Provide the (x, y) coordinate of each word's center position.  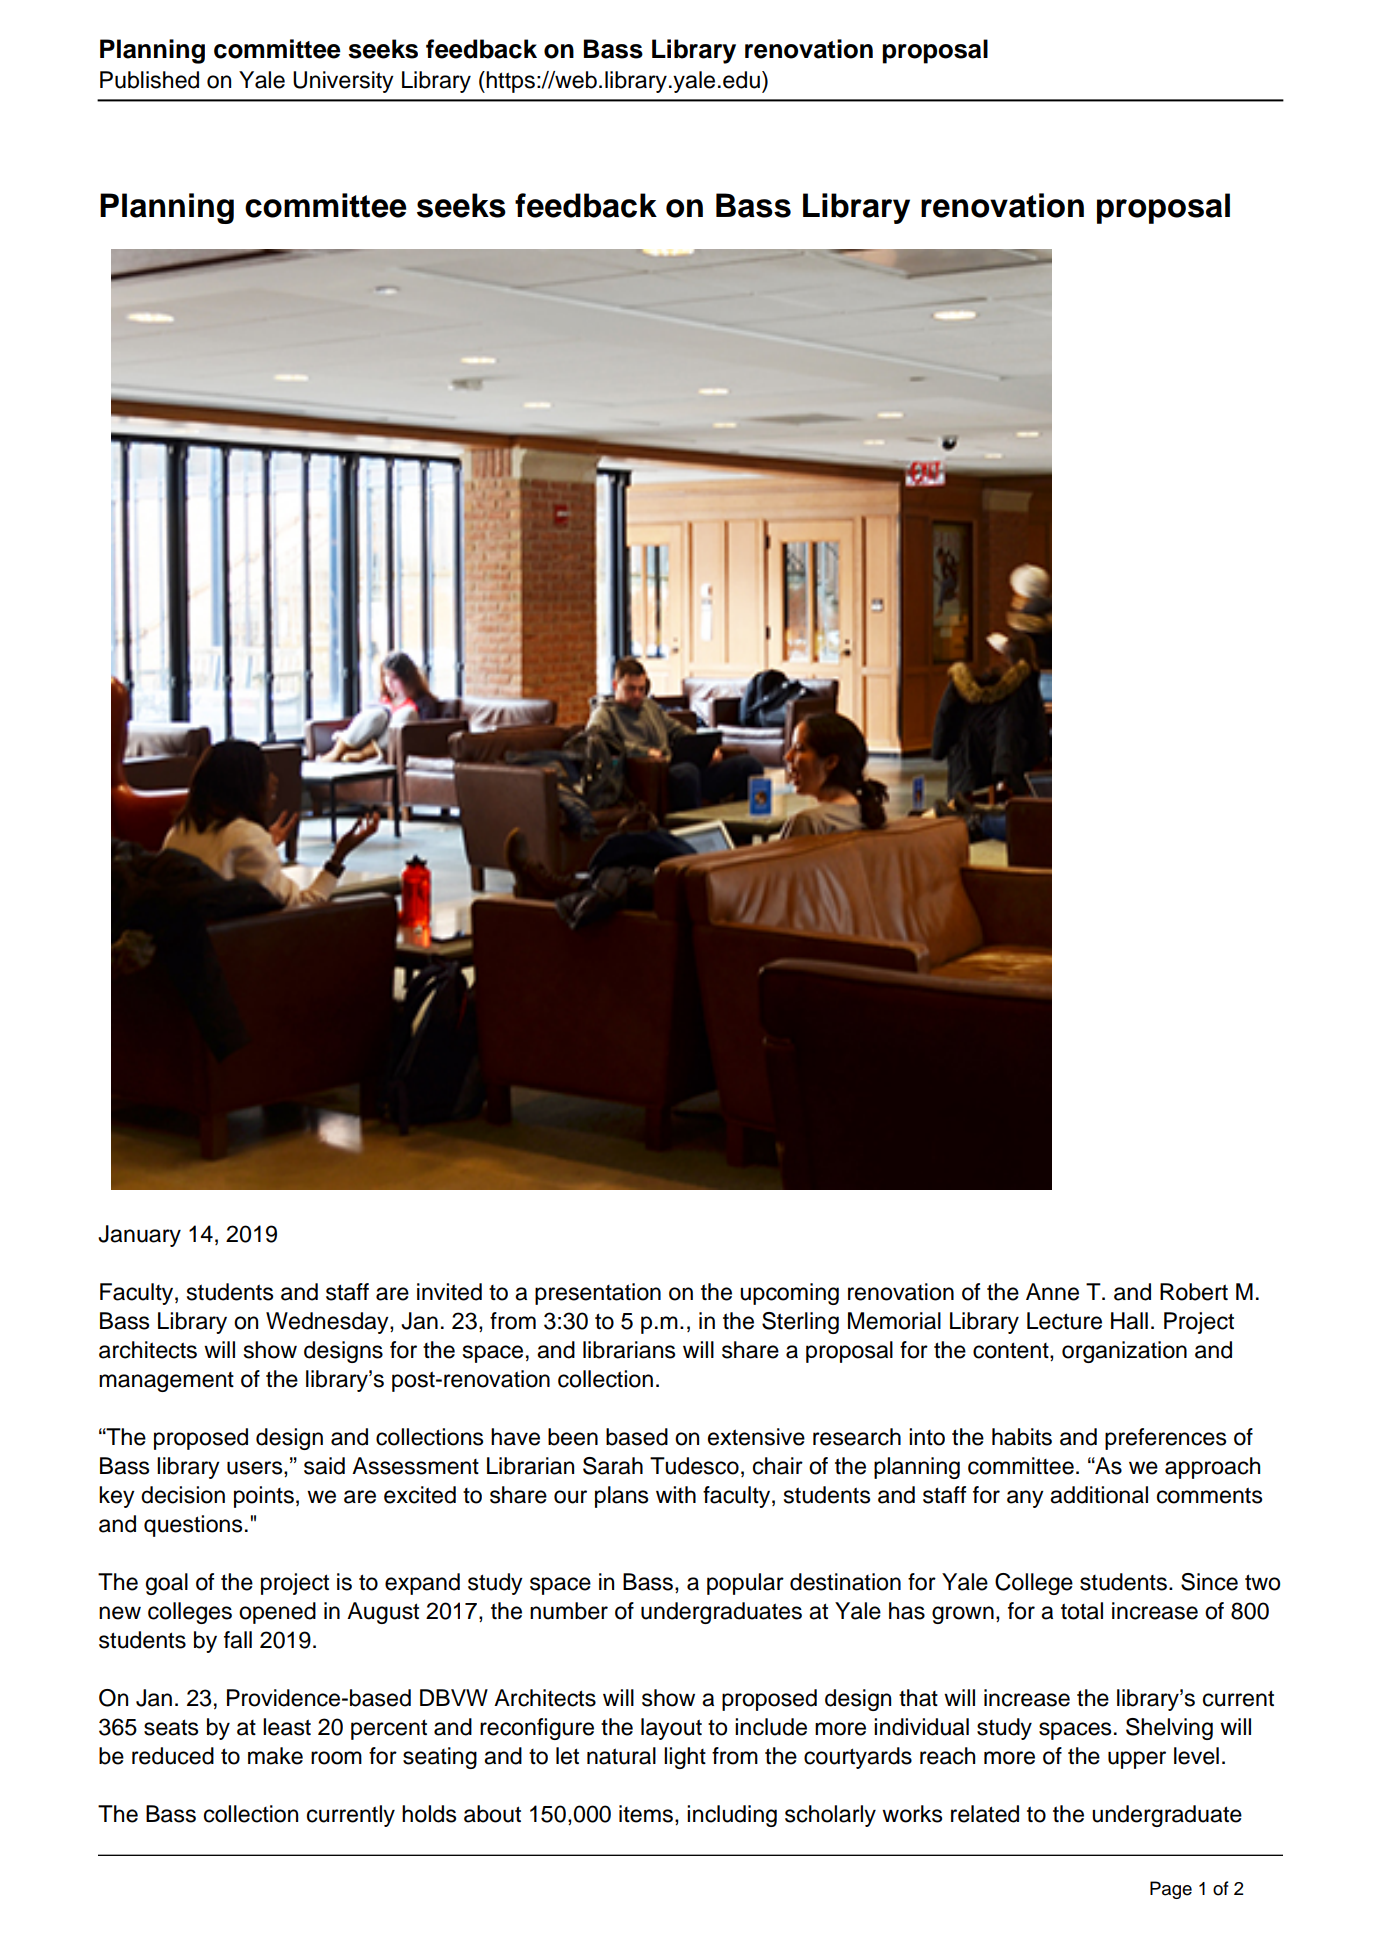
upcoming (789, 1294)
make (275, 1756)
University (343, 82)
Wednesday (328, 1323)
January (139, 1236)
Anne (1052, 1292)
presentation (598, 1294)
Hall (1129, 1321)
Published (149, 80)
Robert (1194, 1292)
